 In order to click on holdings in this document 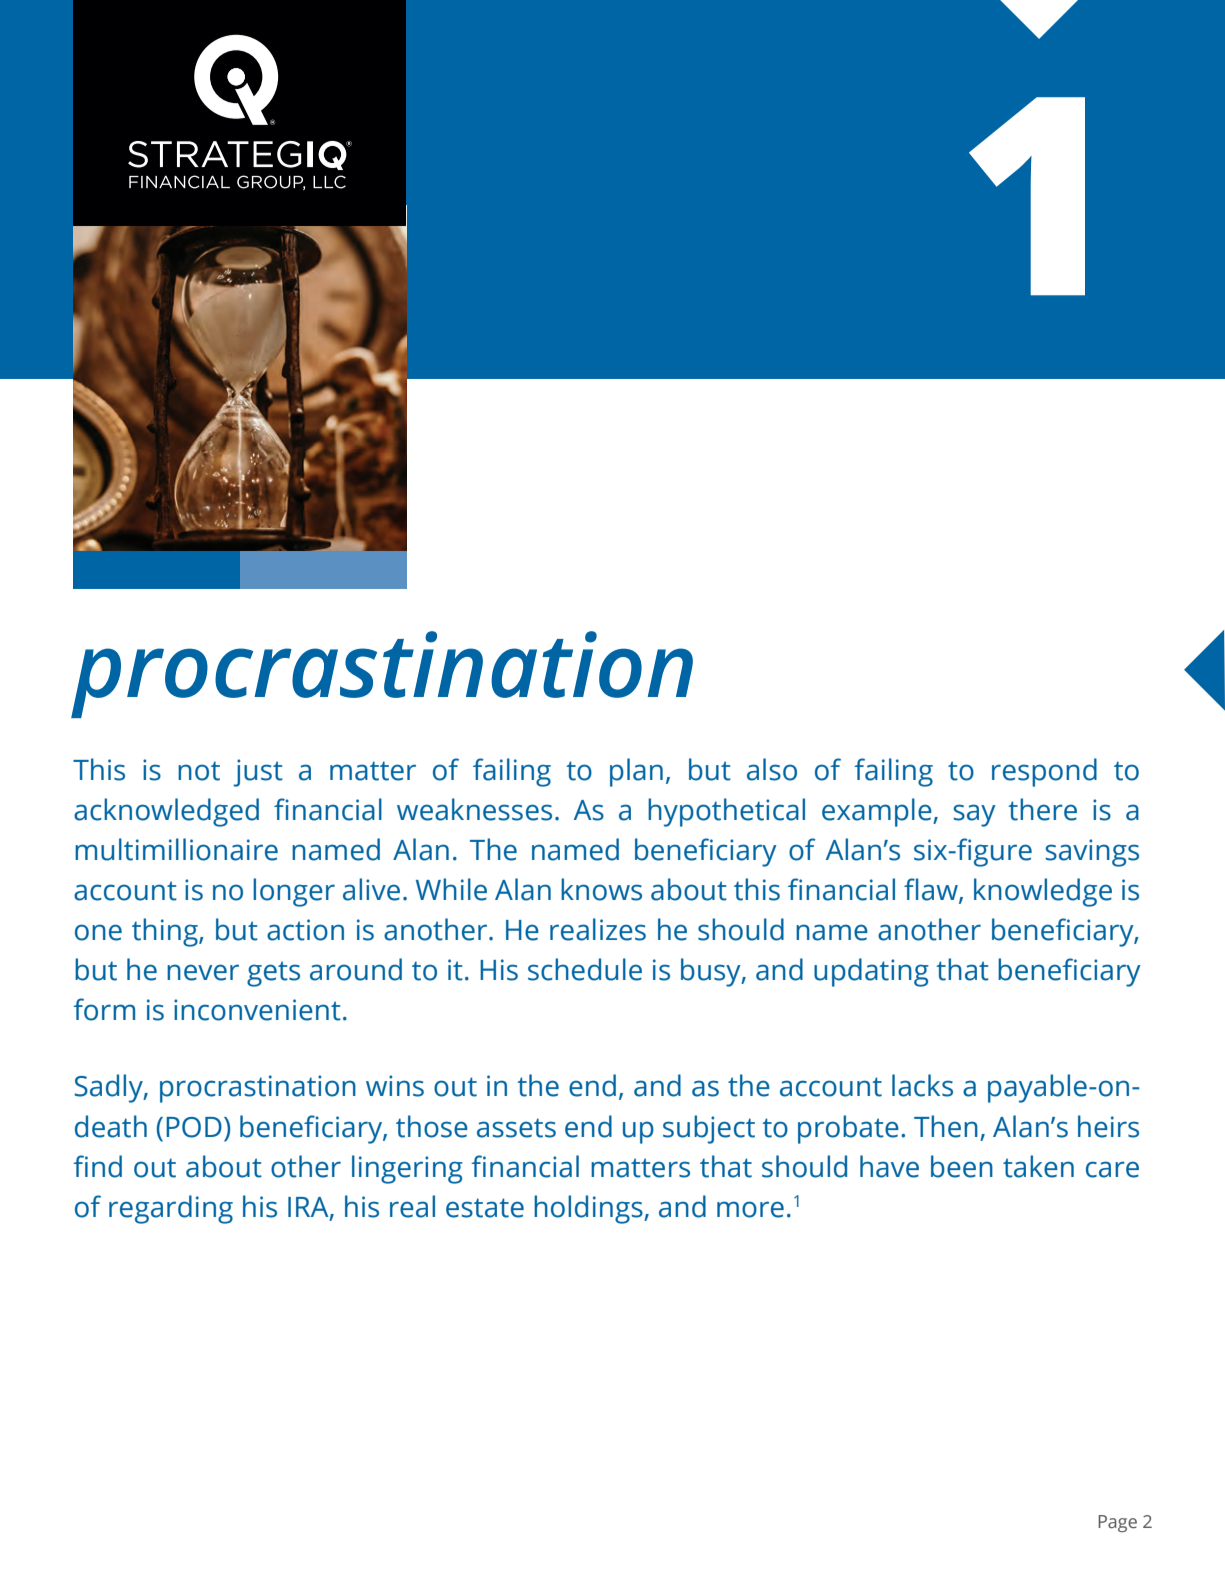, I will do `click(589, 1209)`.
